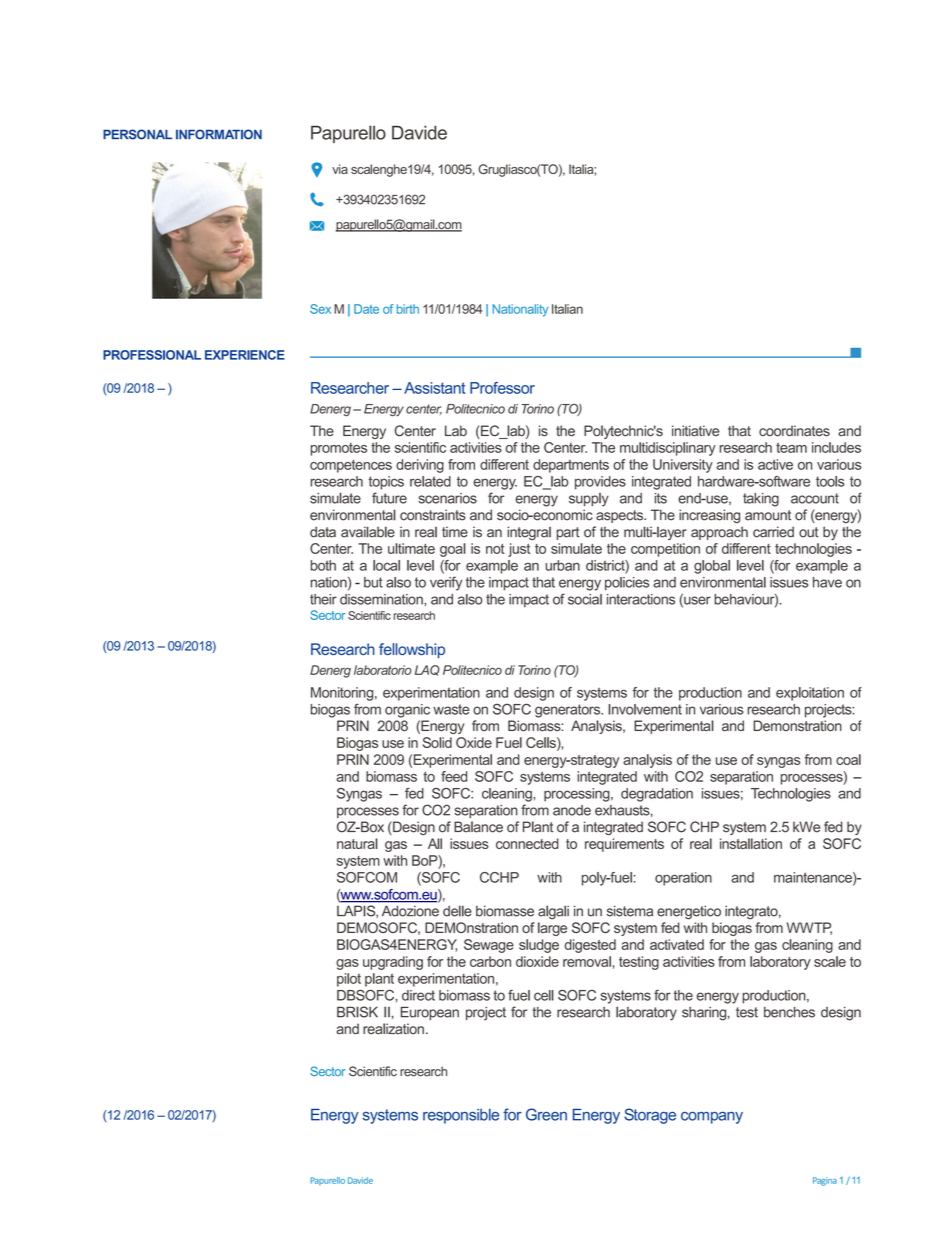  What do you see at coordinates (219, 134) in the screenshot?
I see `INFORMATION` at bounding box center [219, 134].
